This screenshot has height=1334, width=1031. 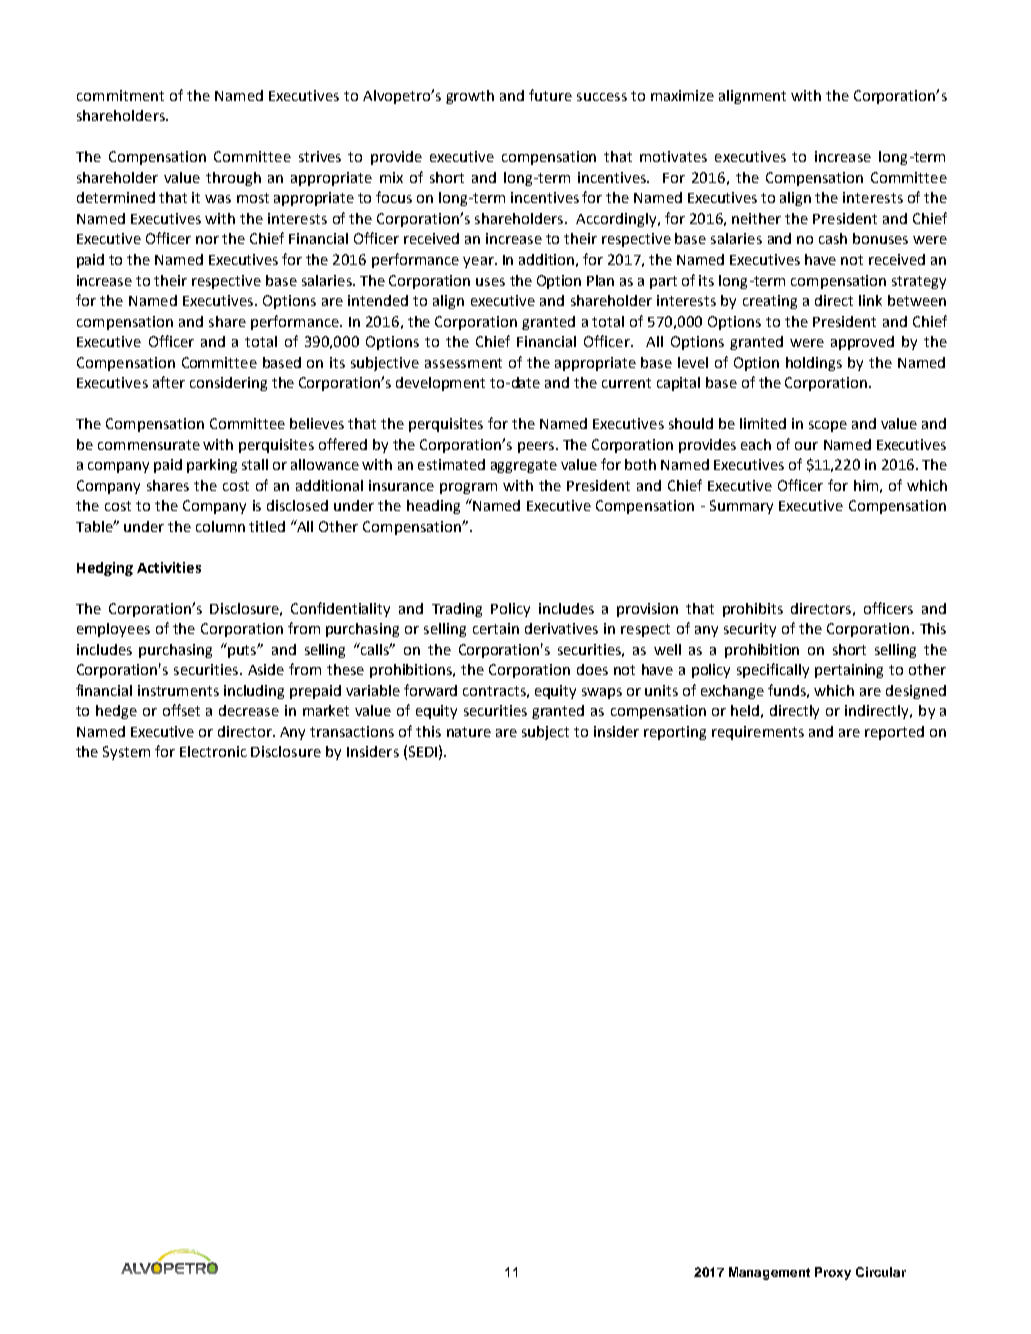 What do you see at coordinates (769, 1273) in the screenshot?
I see `Management` at bounding box center [769, 1273].
